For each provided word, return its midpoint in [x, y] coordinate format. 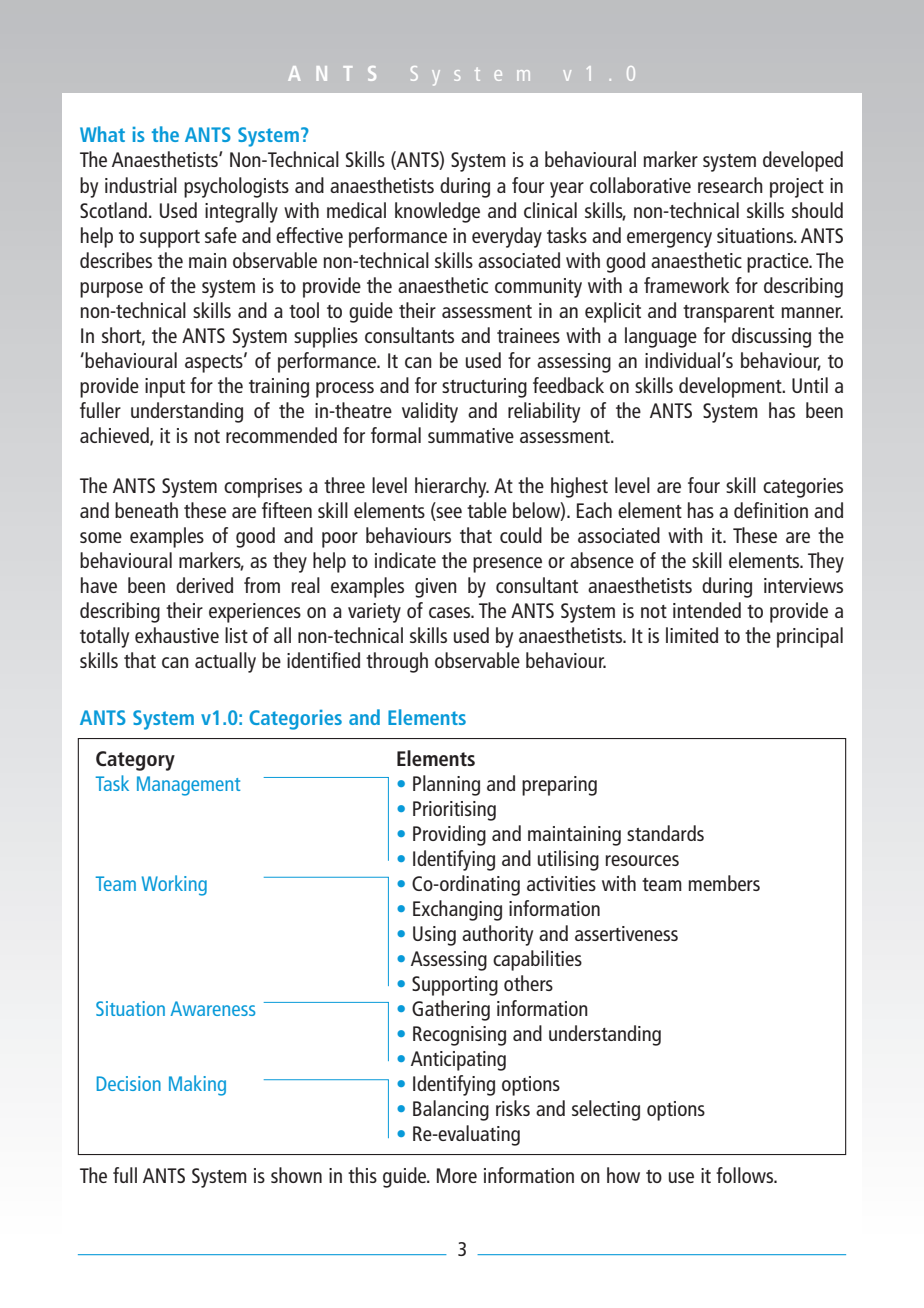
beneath [146, 510]
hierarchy [452, 487]
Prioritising [454, 811]
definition [771, 510]
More [457, 1175]
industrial [141, 185]
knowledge [437, 212]
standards [665, 833]
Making [197, 1085]
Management [188, 786]
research [730, 185]
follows [746, 1175]
